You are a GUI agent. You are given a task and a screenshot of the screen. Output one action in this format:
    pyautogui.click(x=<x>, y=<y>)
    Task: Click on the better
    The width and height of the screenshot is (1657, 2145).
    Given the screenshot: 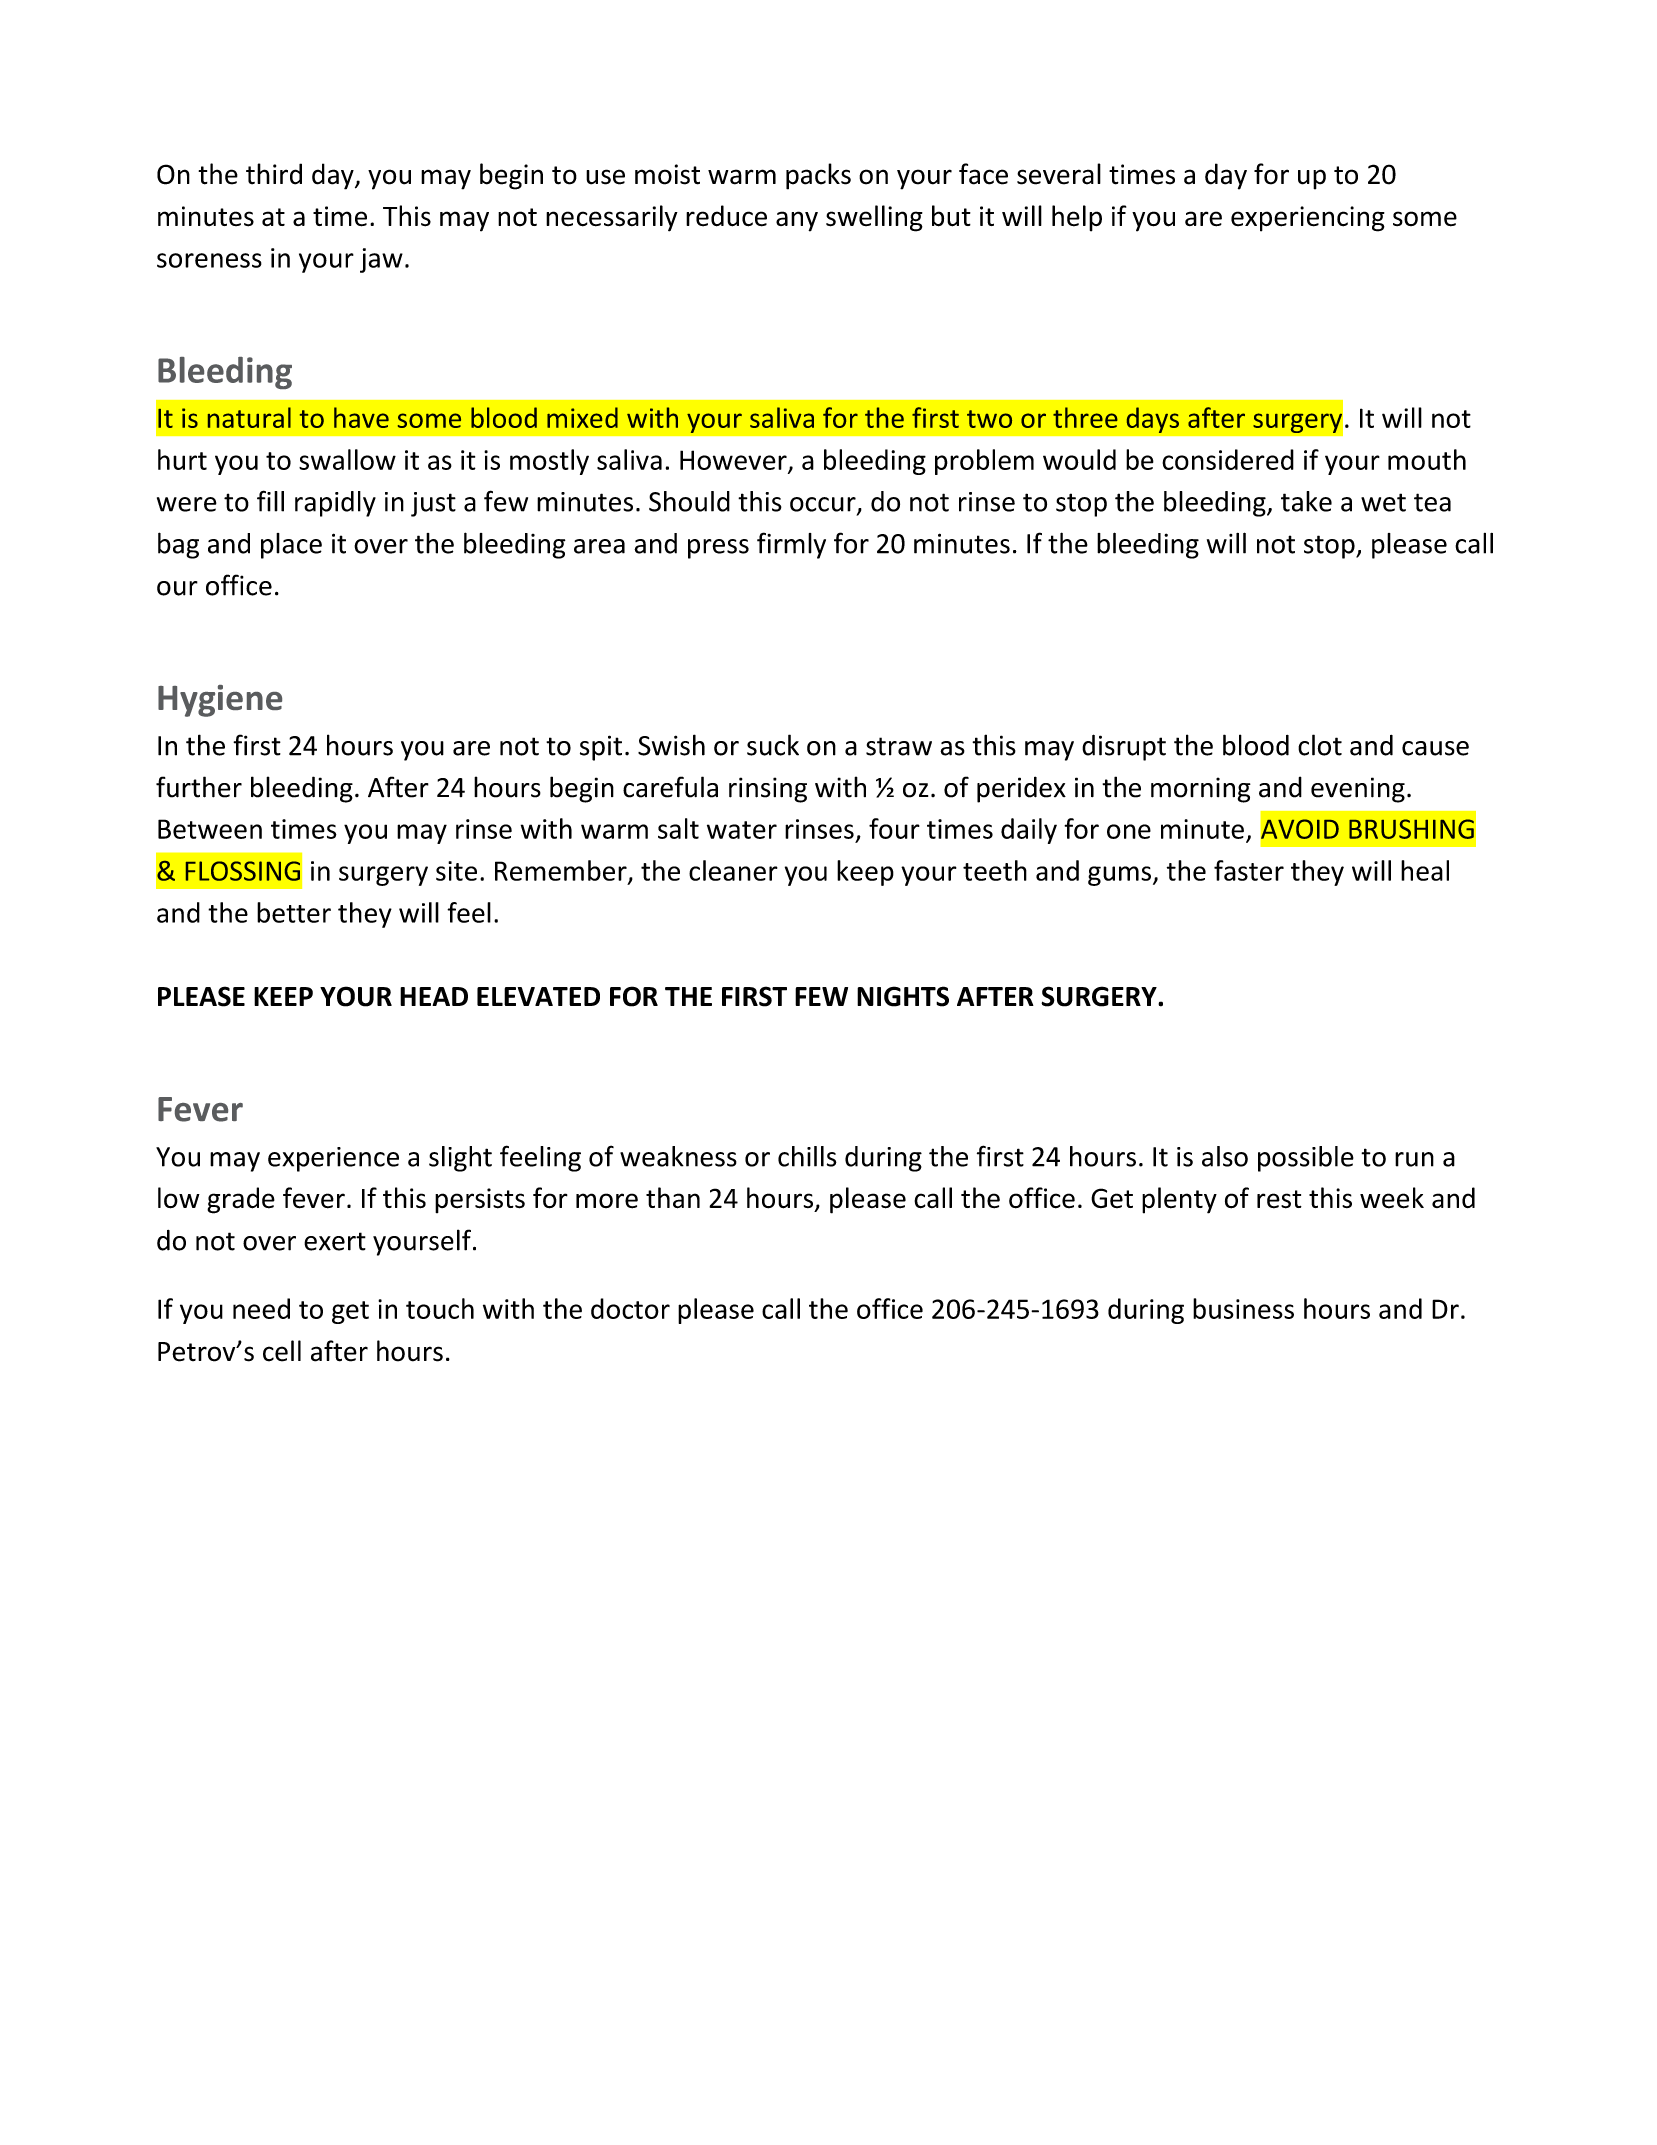 What is the action you would take?
    pyautogui.click(x=294, y=912)
